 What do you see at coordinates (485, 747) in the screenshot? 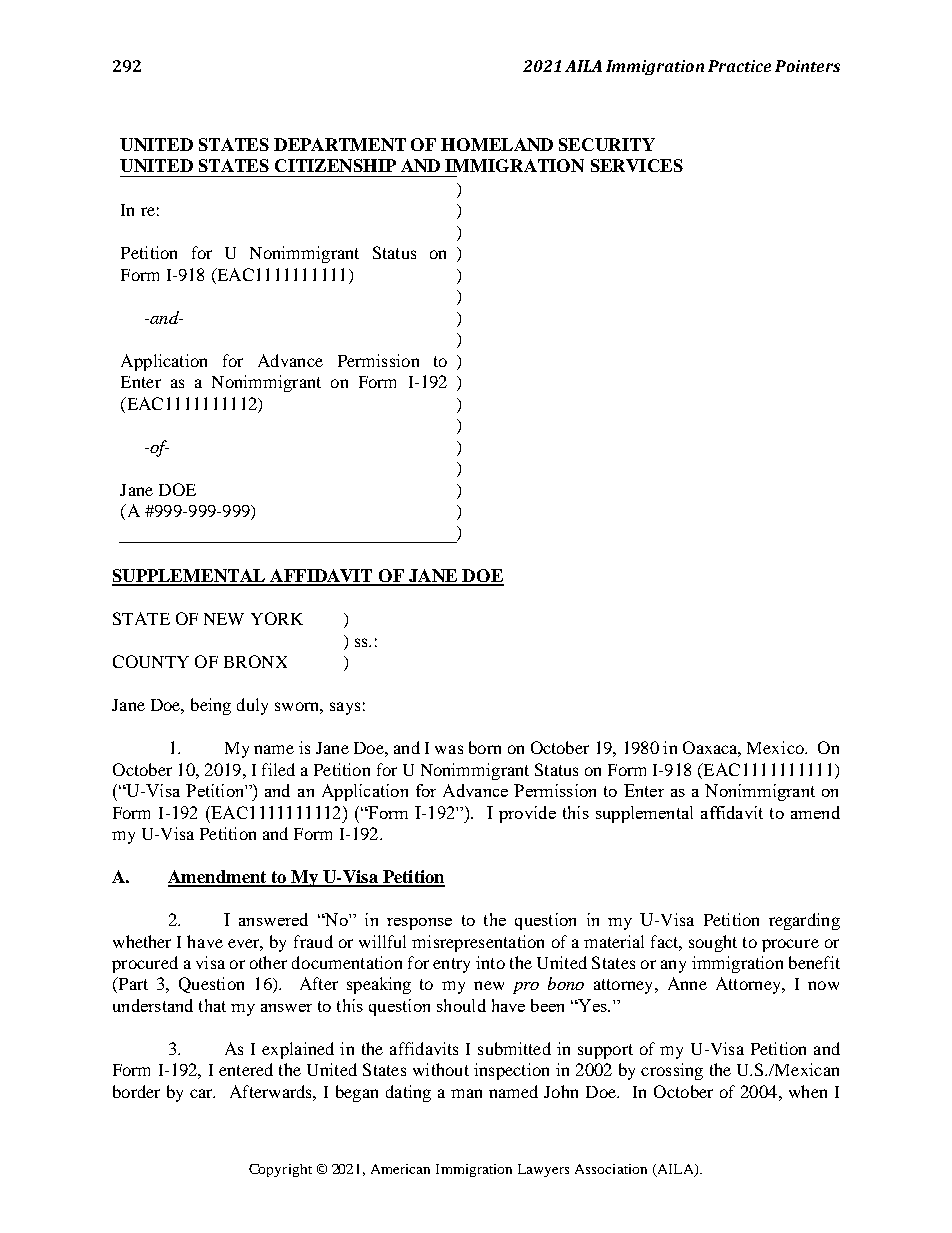
I see `born` at bounding box center [485, 747].
